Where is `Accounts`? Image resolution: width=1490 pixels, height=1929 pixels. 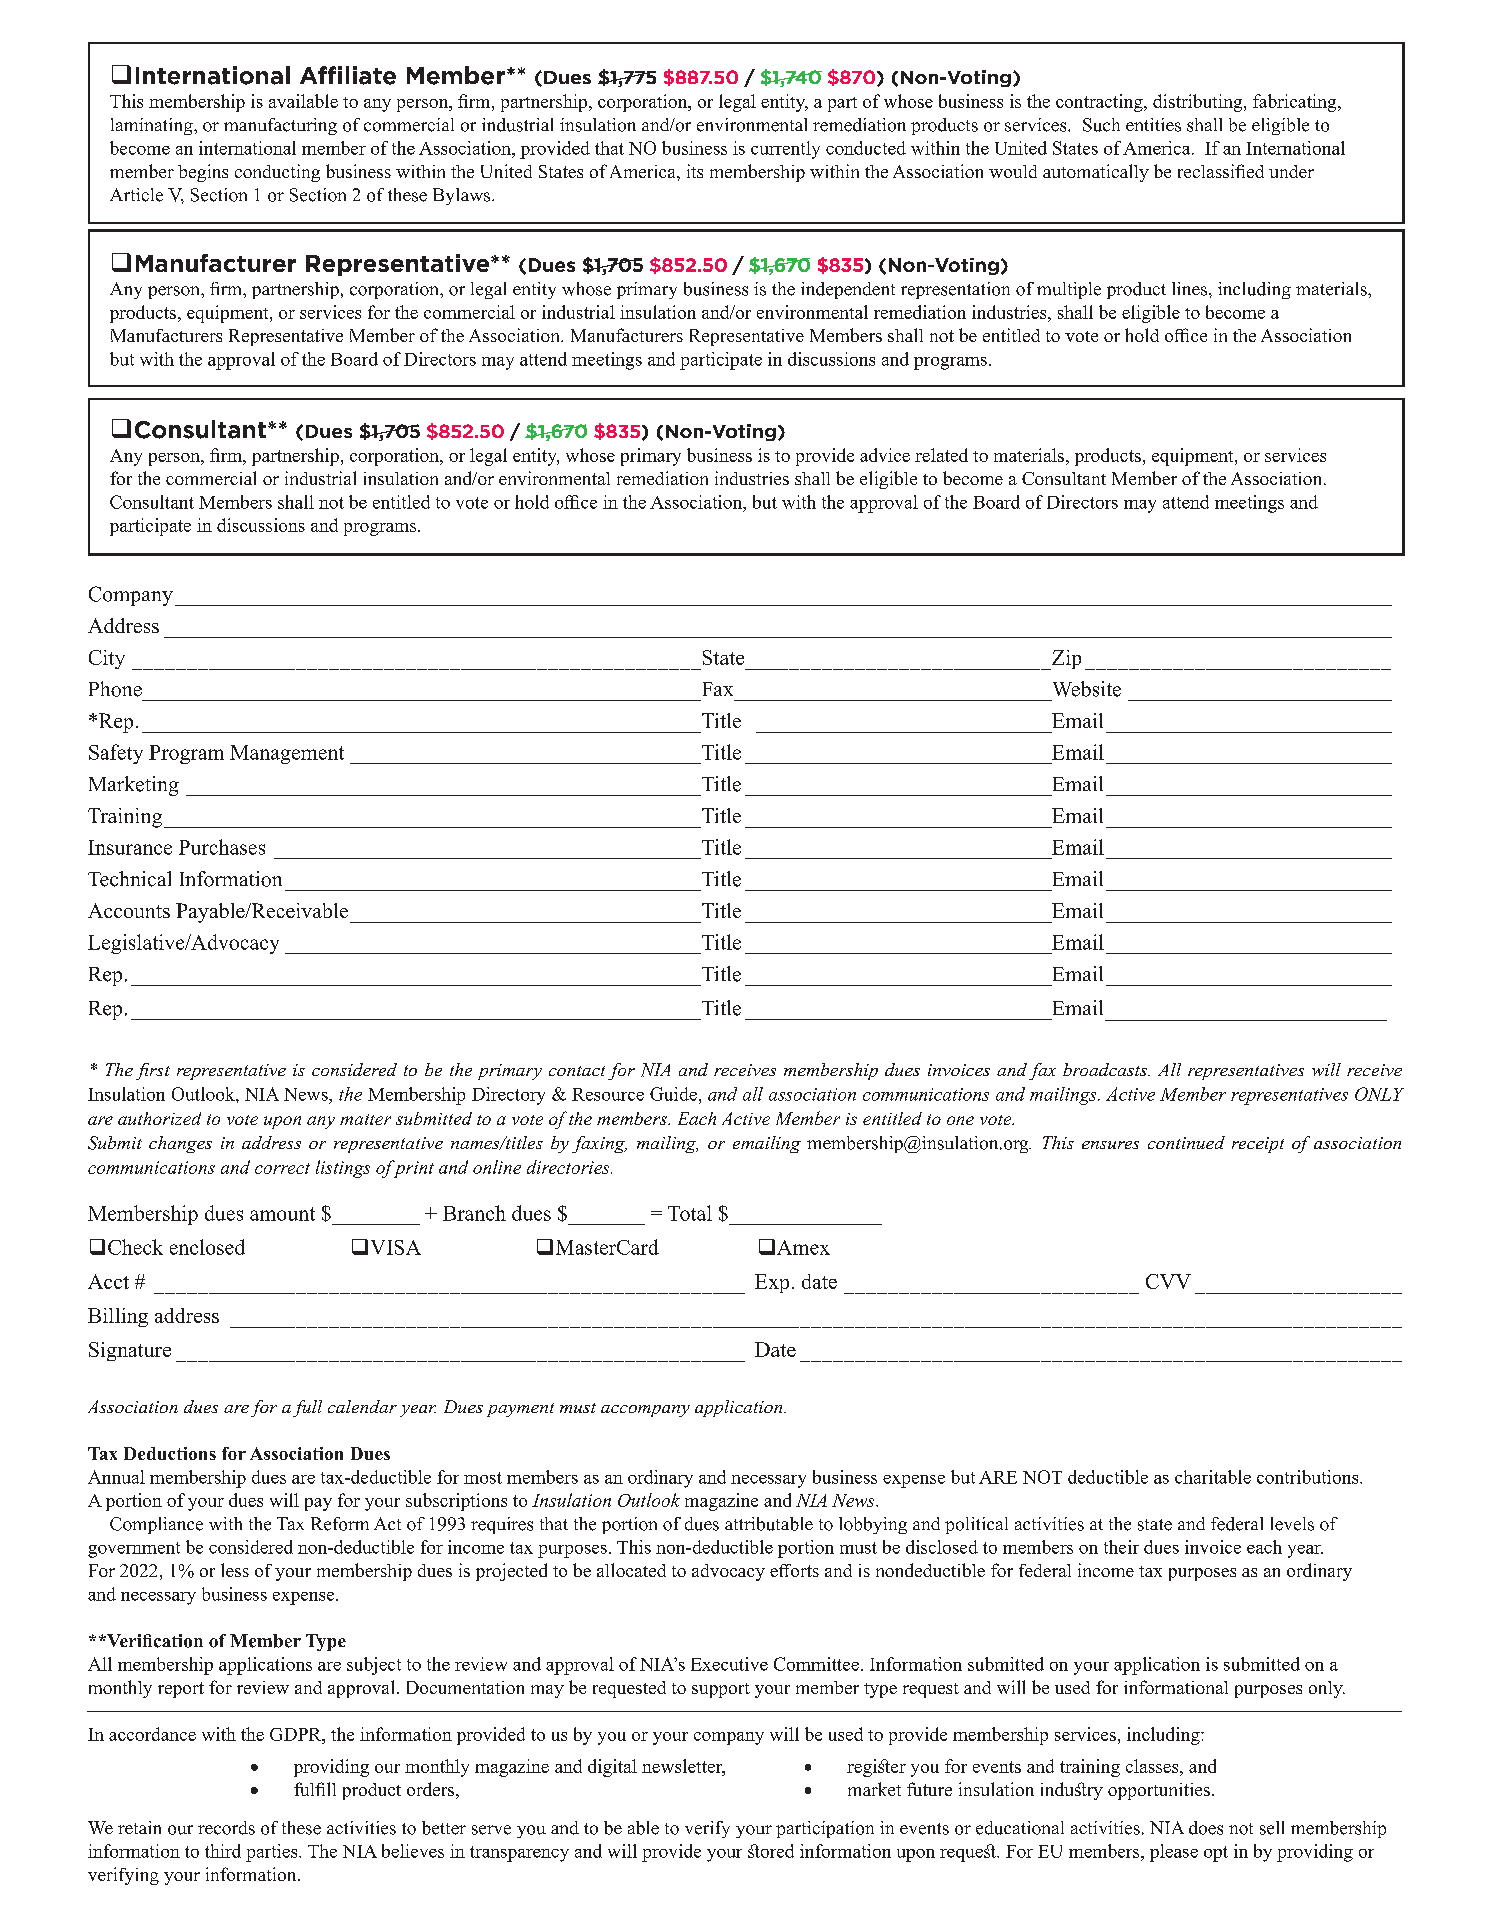
Accounts is located at coordinates (129, 910).
